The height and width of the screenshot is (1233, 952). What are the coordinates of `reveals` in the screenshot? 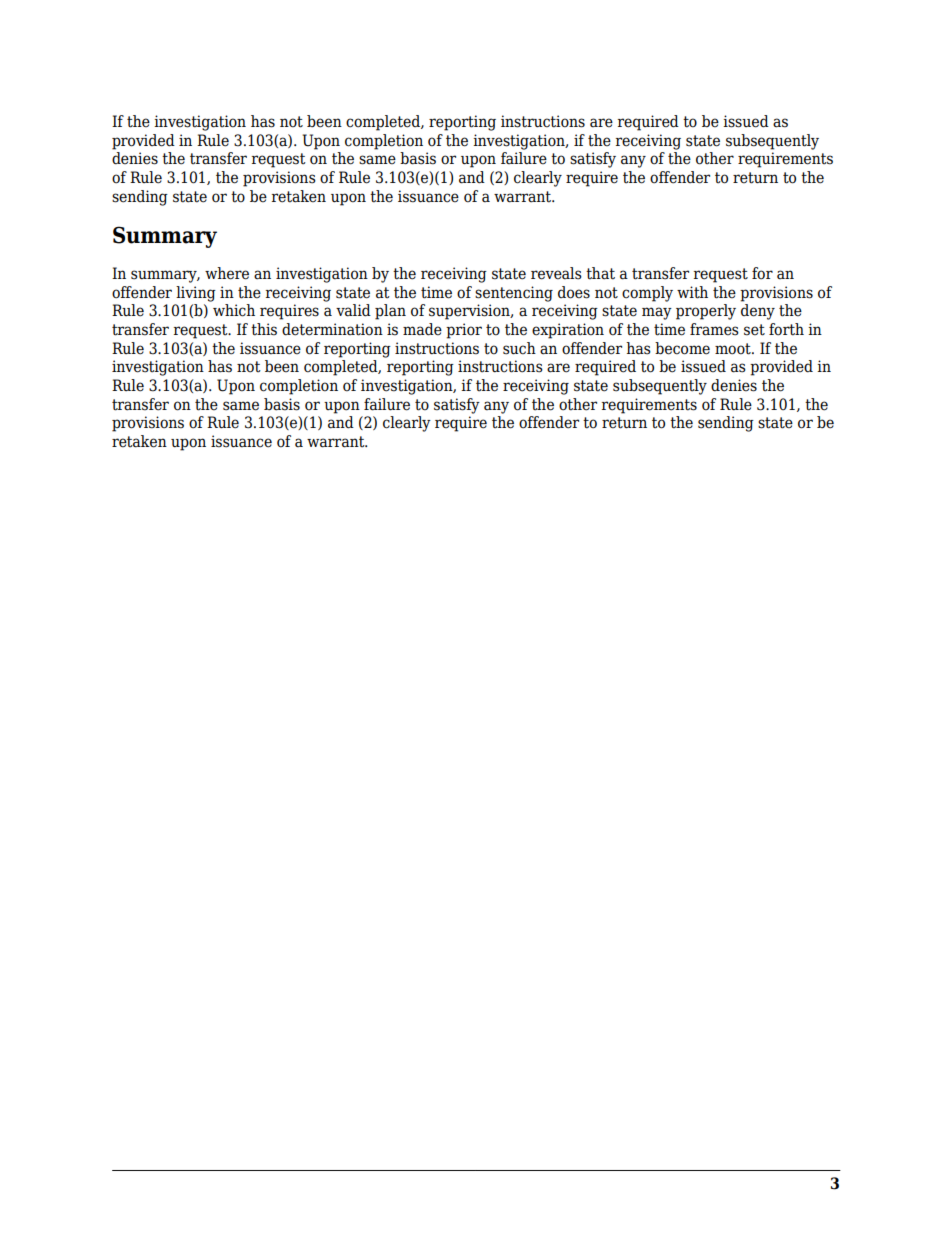 It's located at (556, 273).
